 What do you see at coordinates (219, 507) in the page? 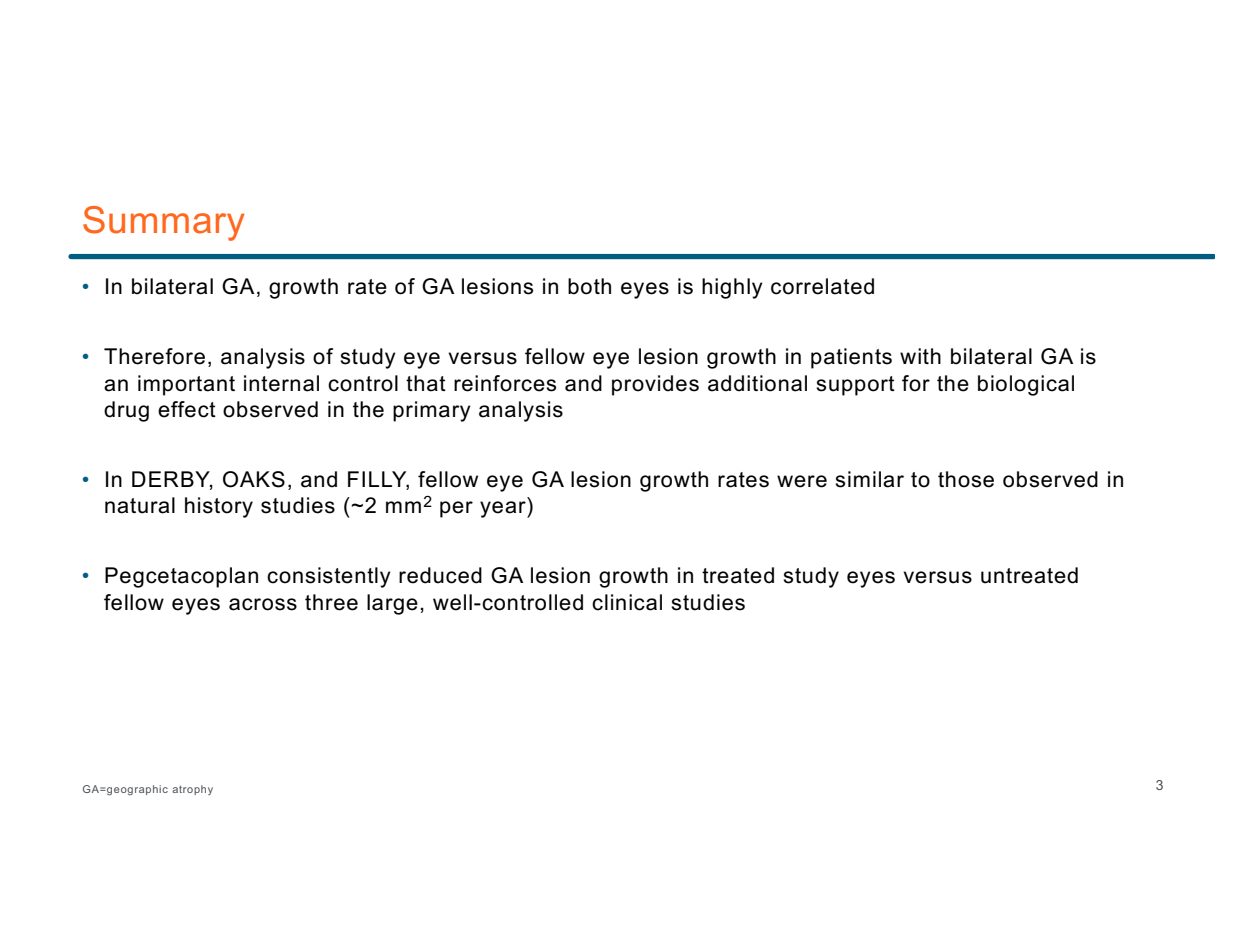
I see `history` at bounding box center [219, 507].
